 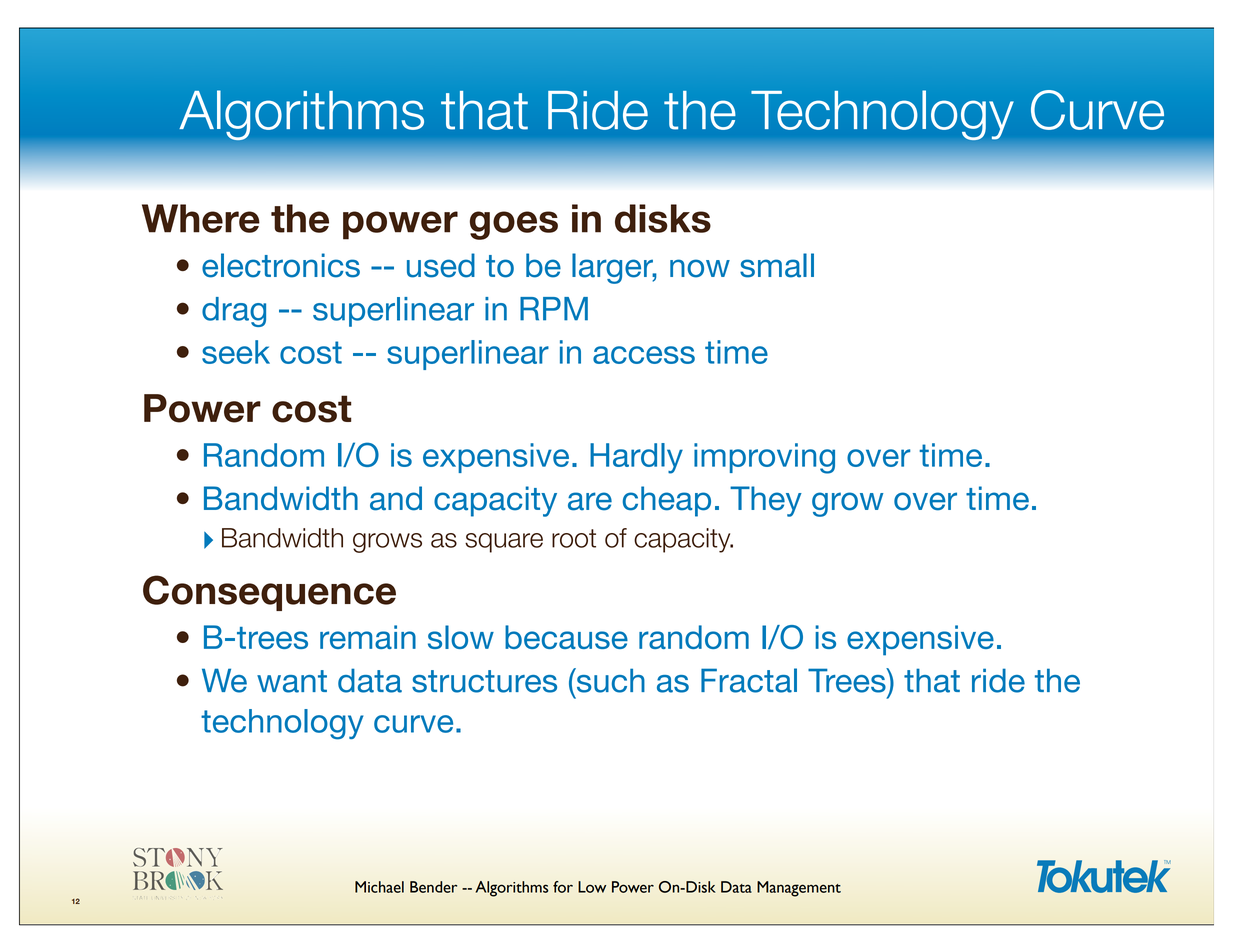 What do you see at coordinates (292, 681) in the screenshot?
I see `want` at bounding box center [292, 681].
